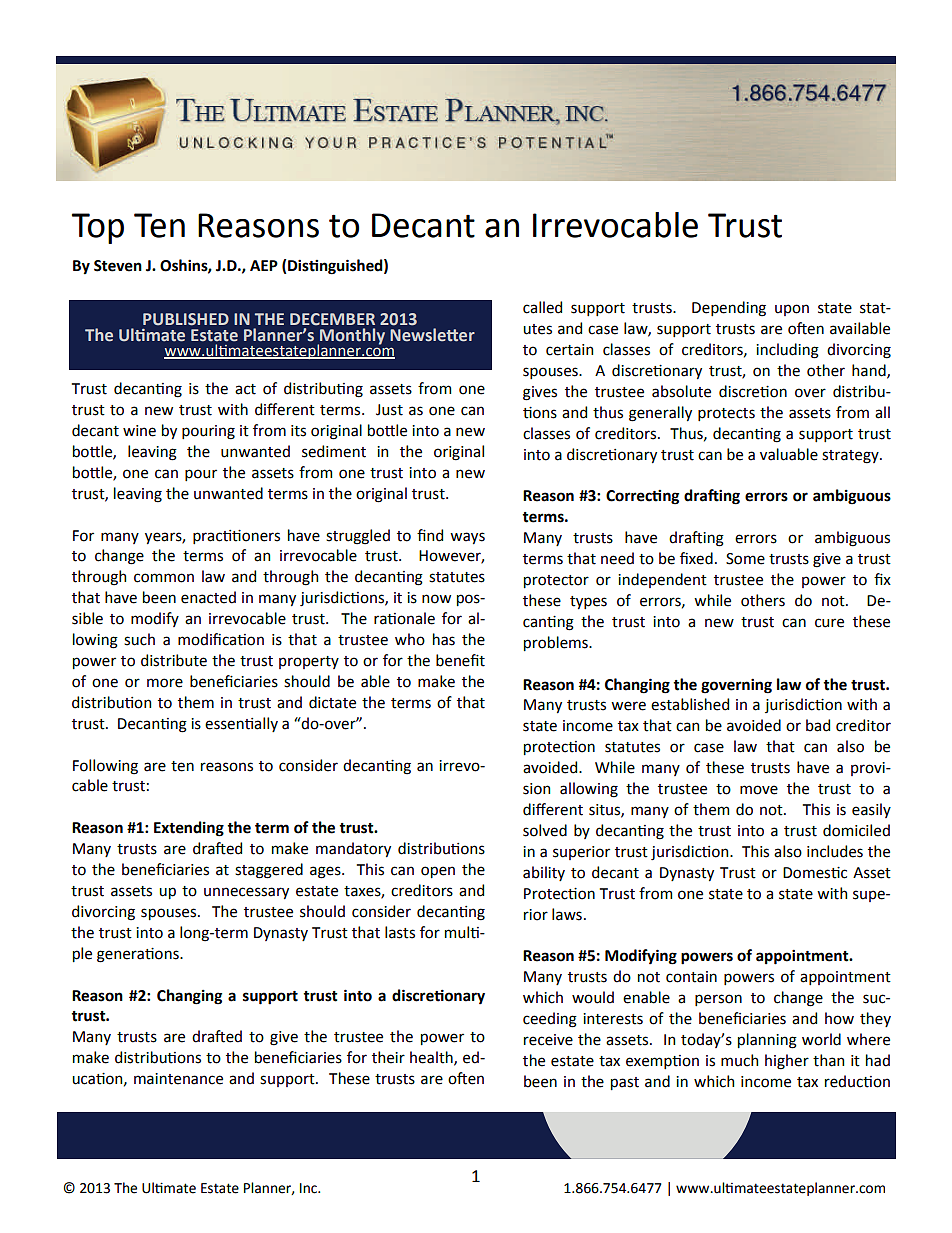 The image size is (952, 1233). I want to click on their, so click(388, 1057).
